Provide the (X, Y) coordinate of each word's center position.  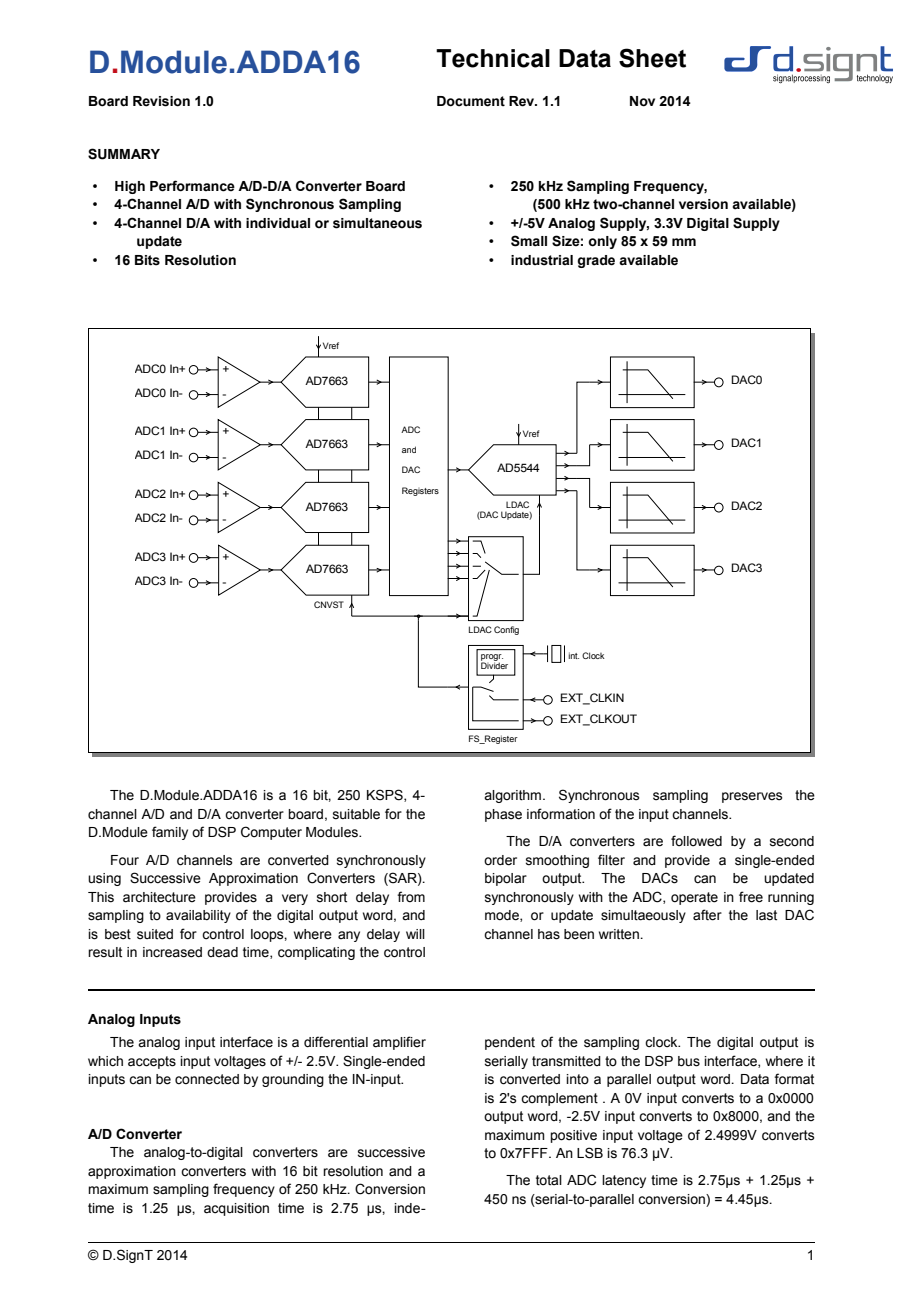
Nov (642, 101)
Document (471, 101)
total (549, 1180)
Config (506, 630)
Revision (161, 101)
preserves (752, 797)
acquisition (236, 1209)
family (170, 833)
